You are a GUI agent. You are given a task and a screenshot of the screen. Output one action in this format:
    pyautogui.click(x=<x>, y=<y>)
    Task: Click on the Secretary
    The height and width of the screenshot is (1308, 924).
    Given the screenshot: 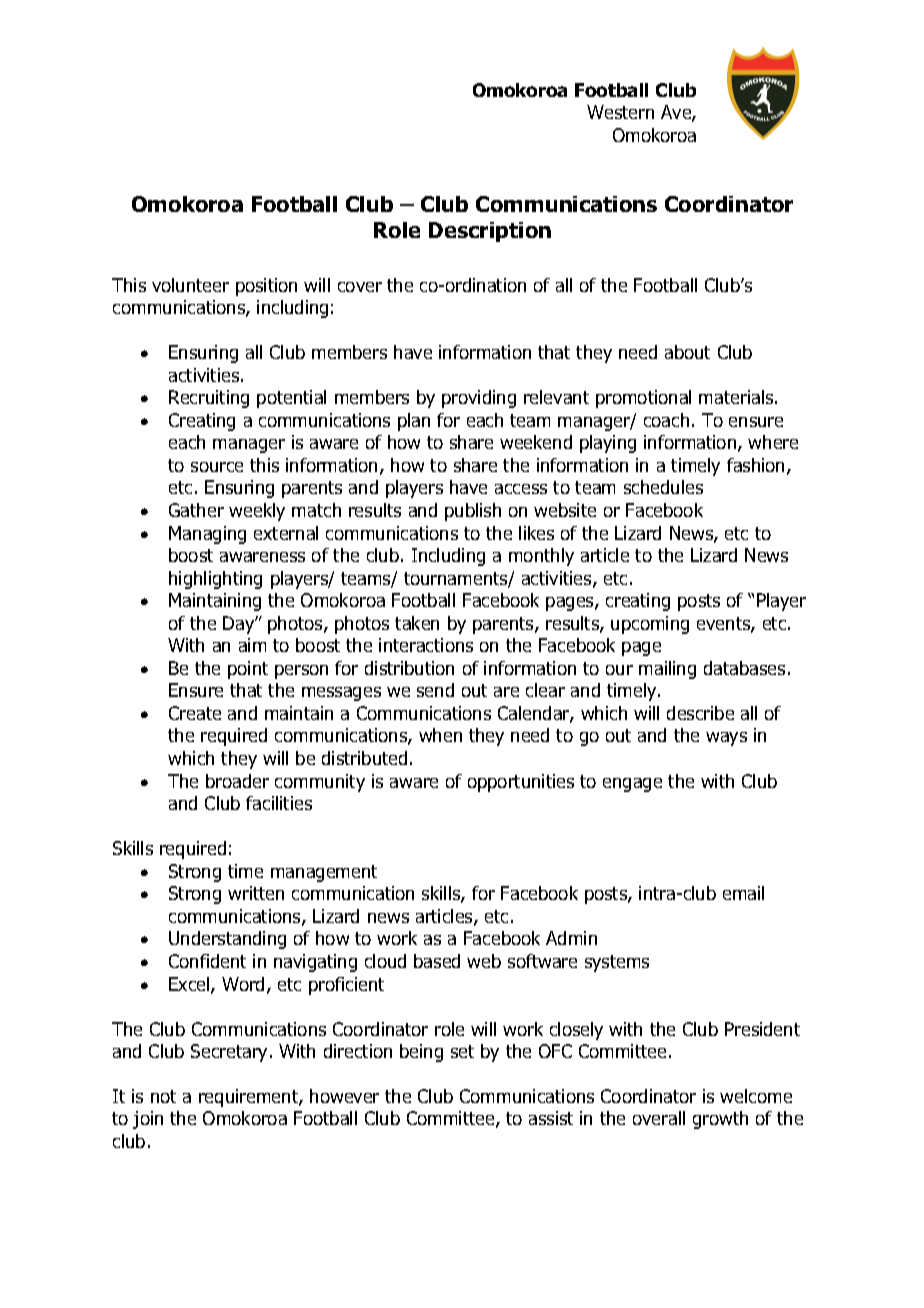 What is the action you would take?
    pyautogui.click(x=231, y=1053)
